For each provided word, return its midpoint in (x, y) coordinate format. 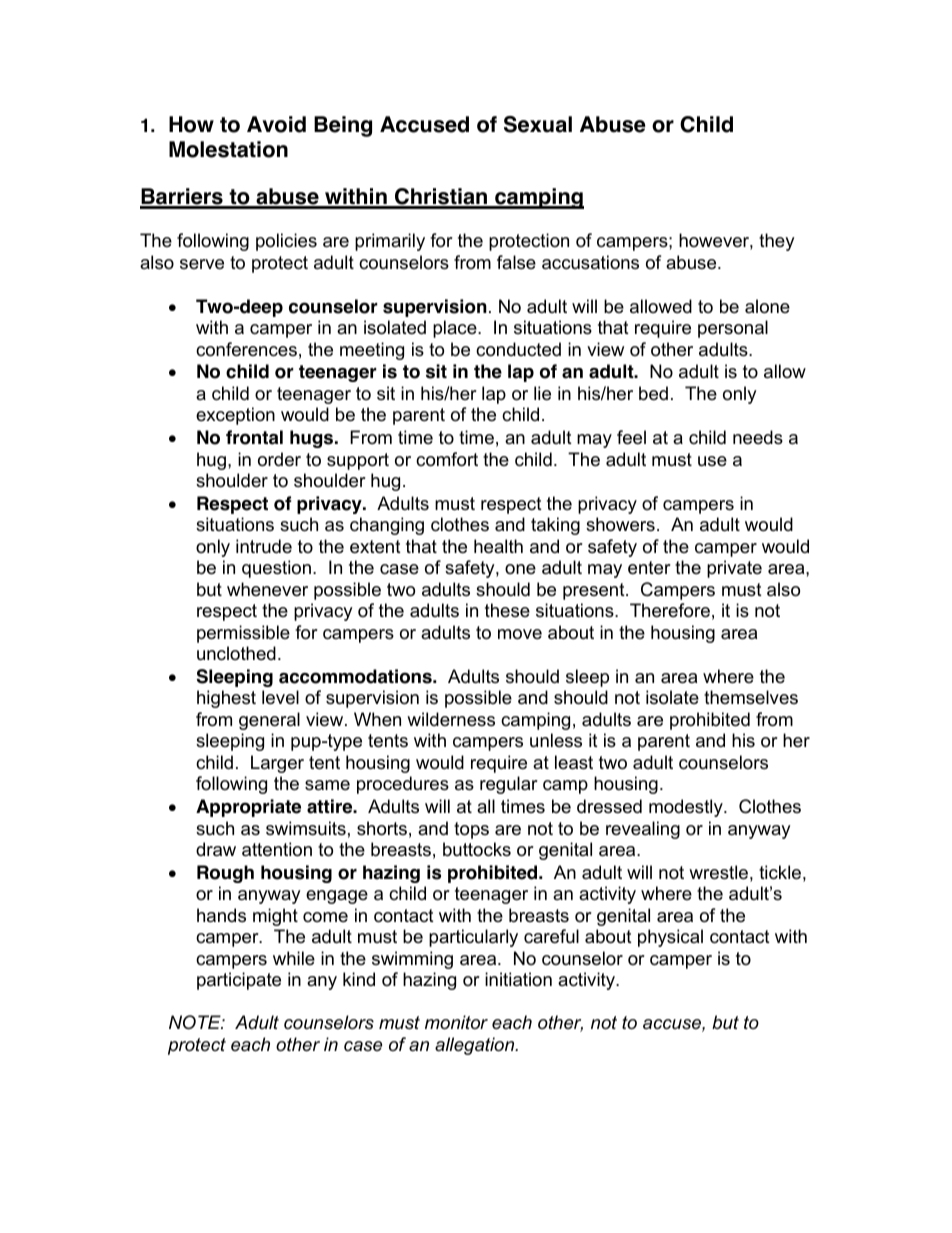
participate (239, 981)
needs (758, 437)
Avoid (276, 124)
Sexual (538, 124)
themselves (751, 697)
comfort (447, 459)
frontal (254, 437)
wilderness (451, 719)
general (269, 721)
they (777, 242)
